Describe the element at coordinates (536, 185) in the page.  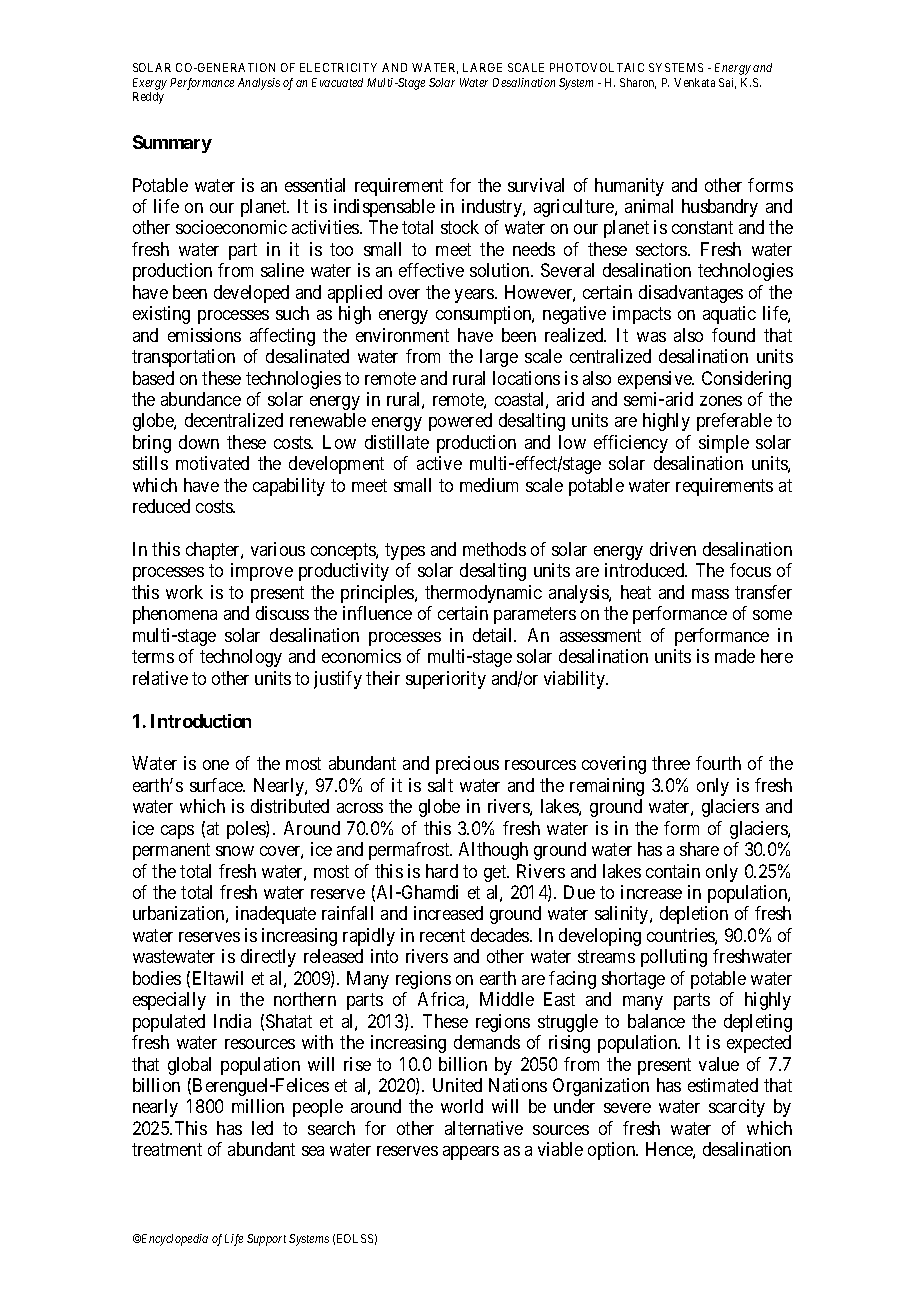
I see `survival` at that location.
